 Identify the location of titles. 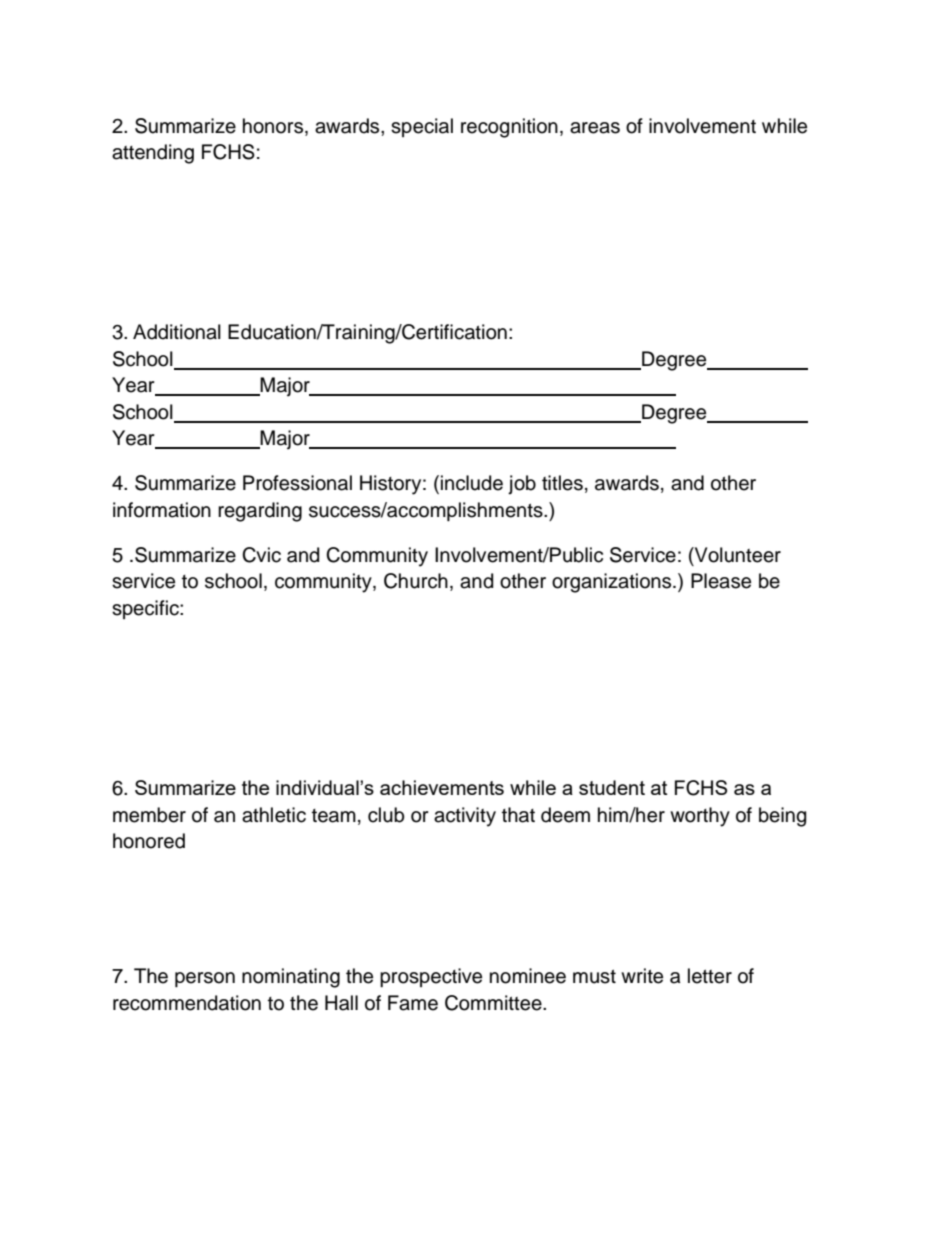
(562, 483).
